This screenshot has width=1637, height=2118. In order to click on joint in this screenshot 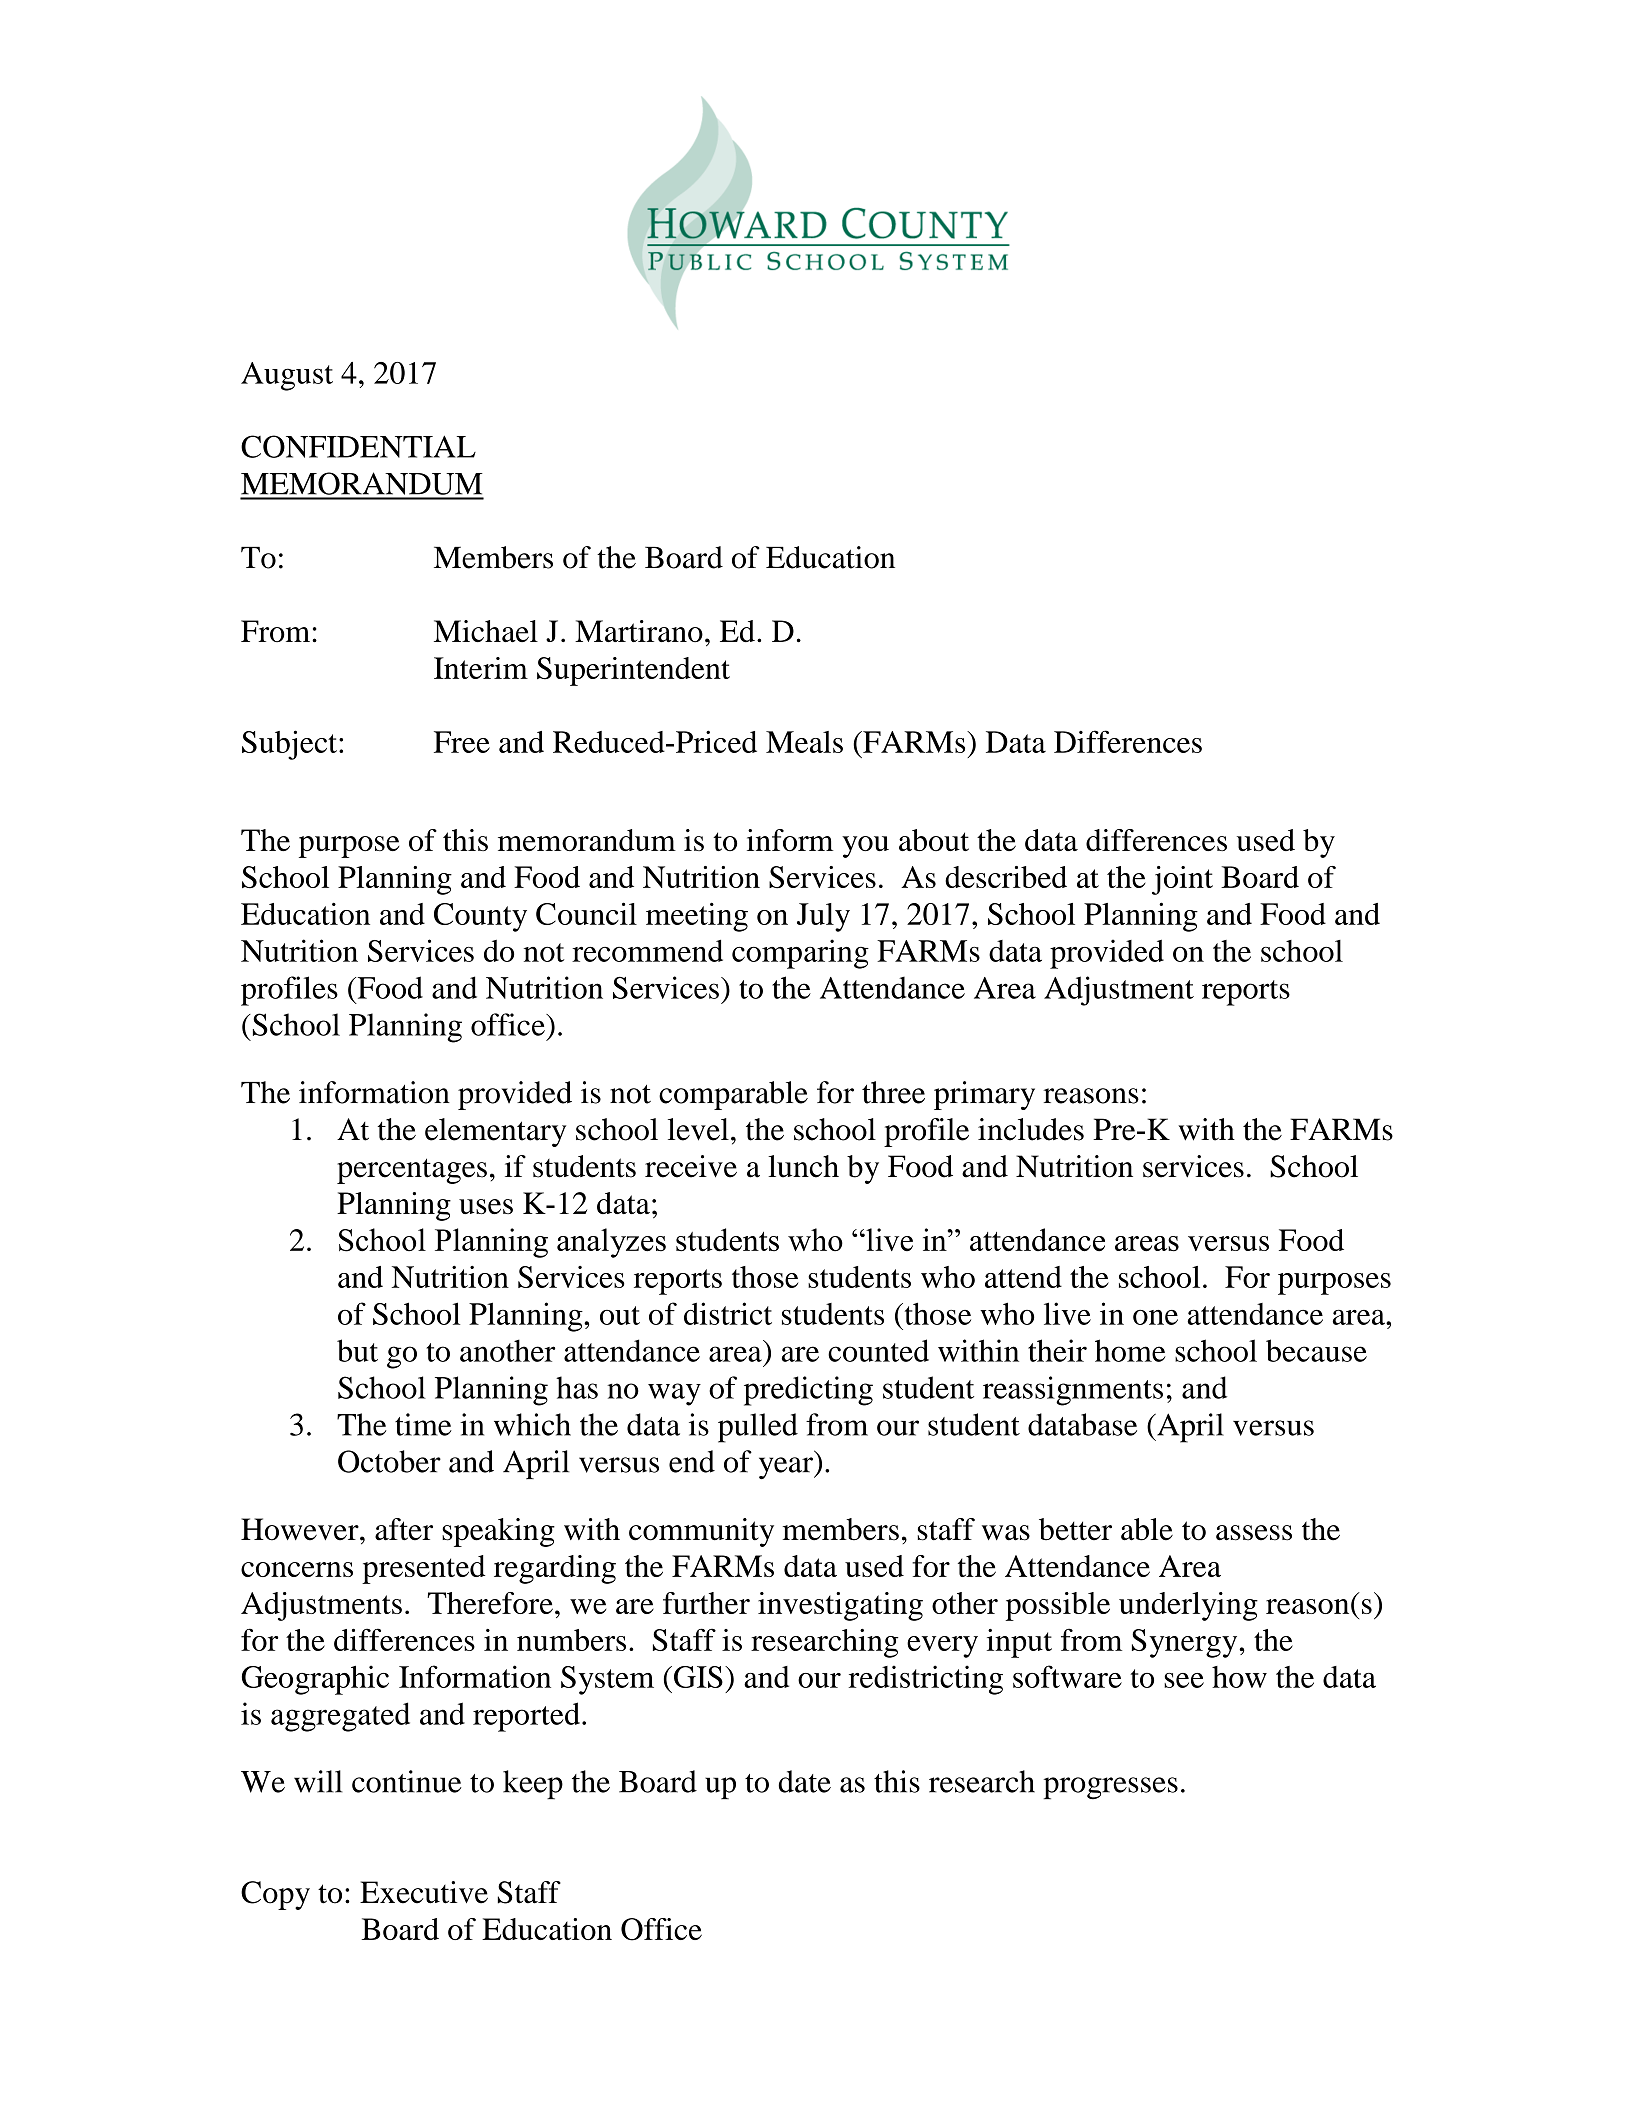, I will do `click(1182, 880)`.
